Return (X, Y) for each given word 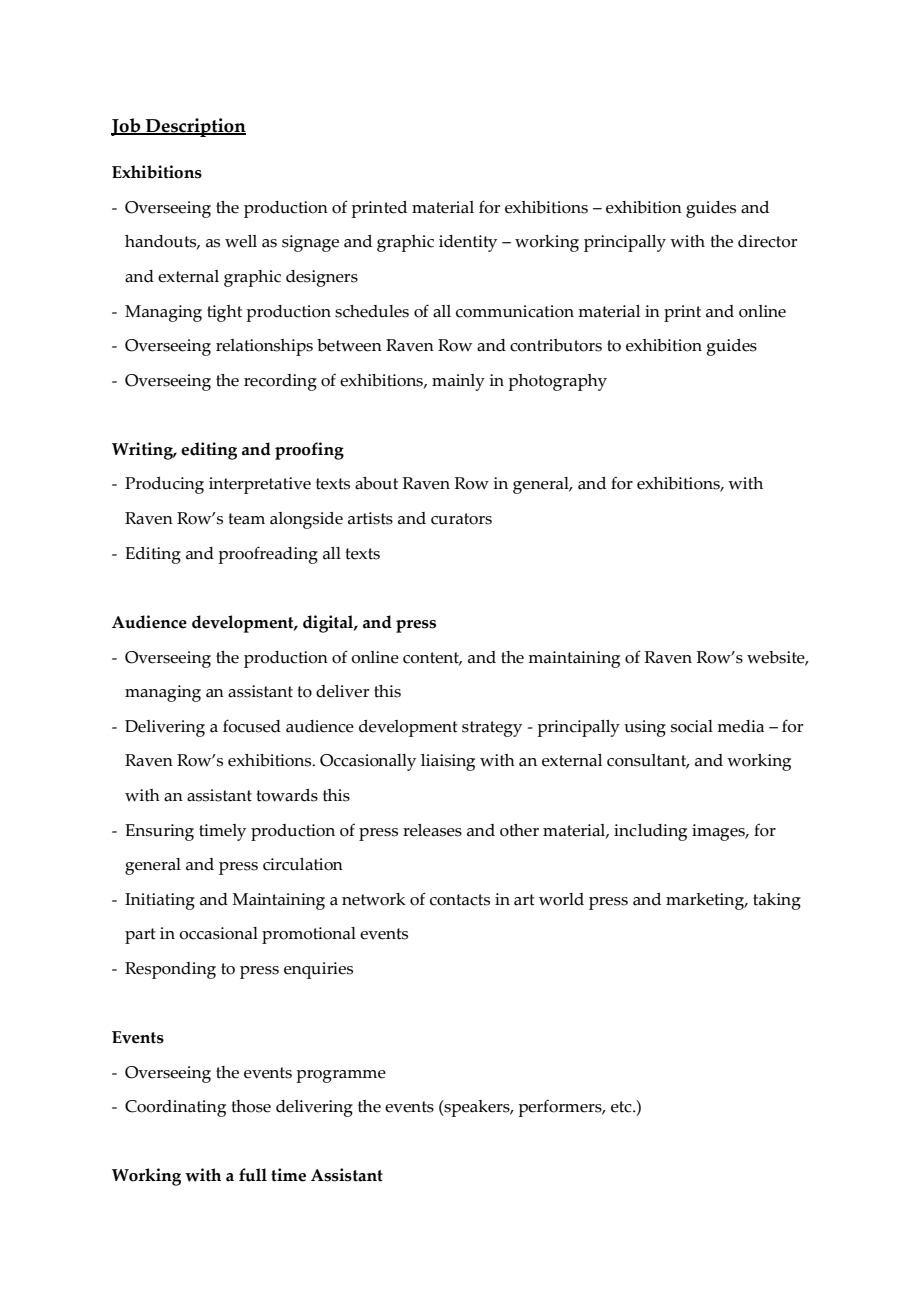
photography (557, 382)
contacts (460, 900)
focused (252, 726)
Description (195, 127)
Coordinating (175, 1108)
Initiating (160, 901)
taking (777, 901)
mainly (458, 382)
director (767, 241)
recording (280, 382)
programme (341, 1076)
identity (468, 243)
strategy (492, 729)
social (692, 726)
